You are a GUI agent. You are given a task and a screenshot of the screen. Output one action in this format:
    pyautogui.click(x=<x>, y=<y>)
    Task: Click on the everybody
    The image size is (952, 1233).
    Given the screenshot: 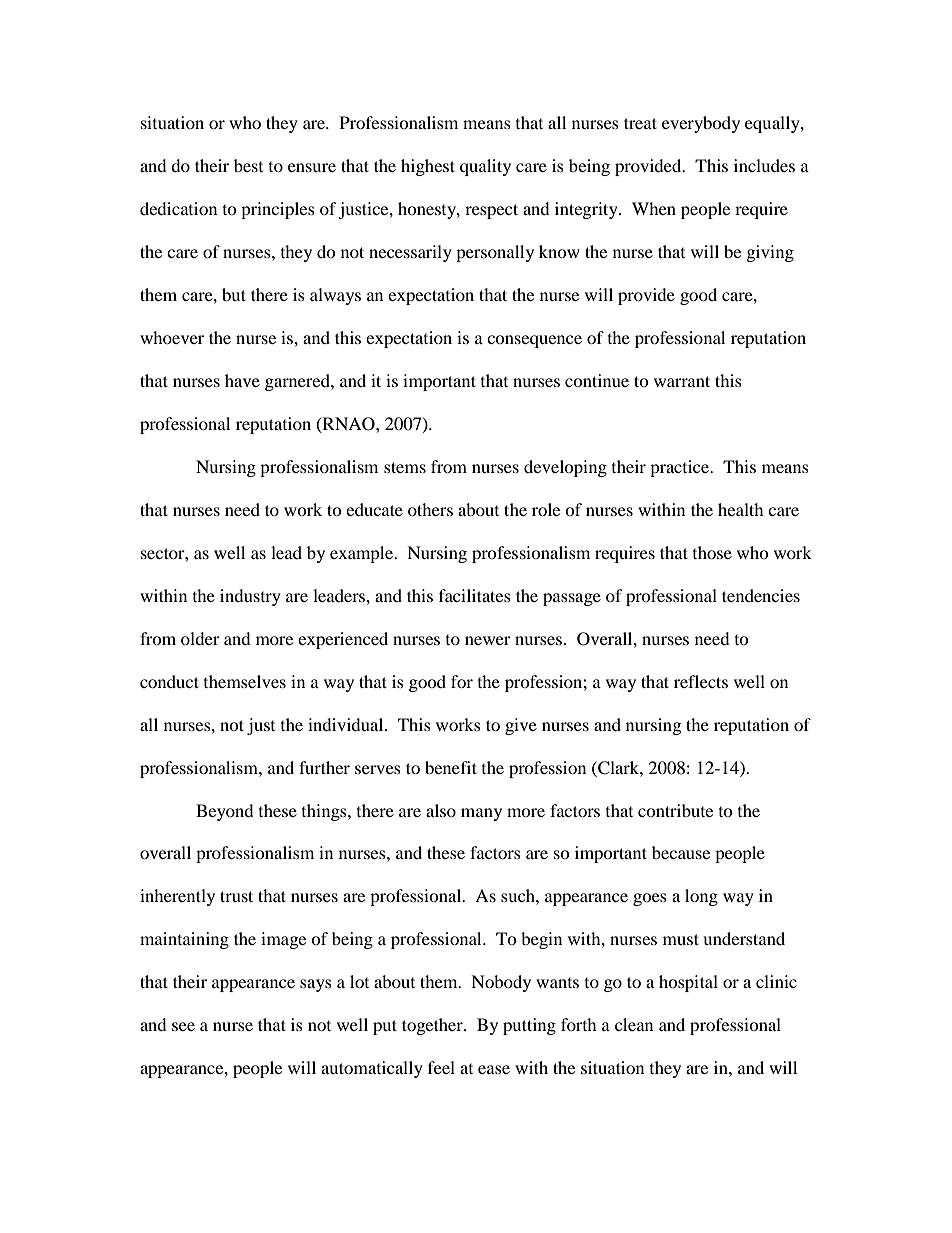 What is the action you would take?
    pyautogui.click(x=701, y=124)
